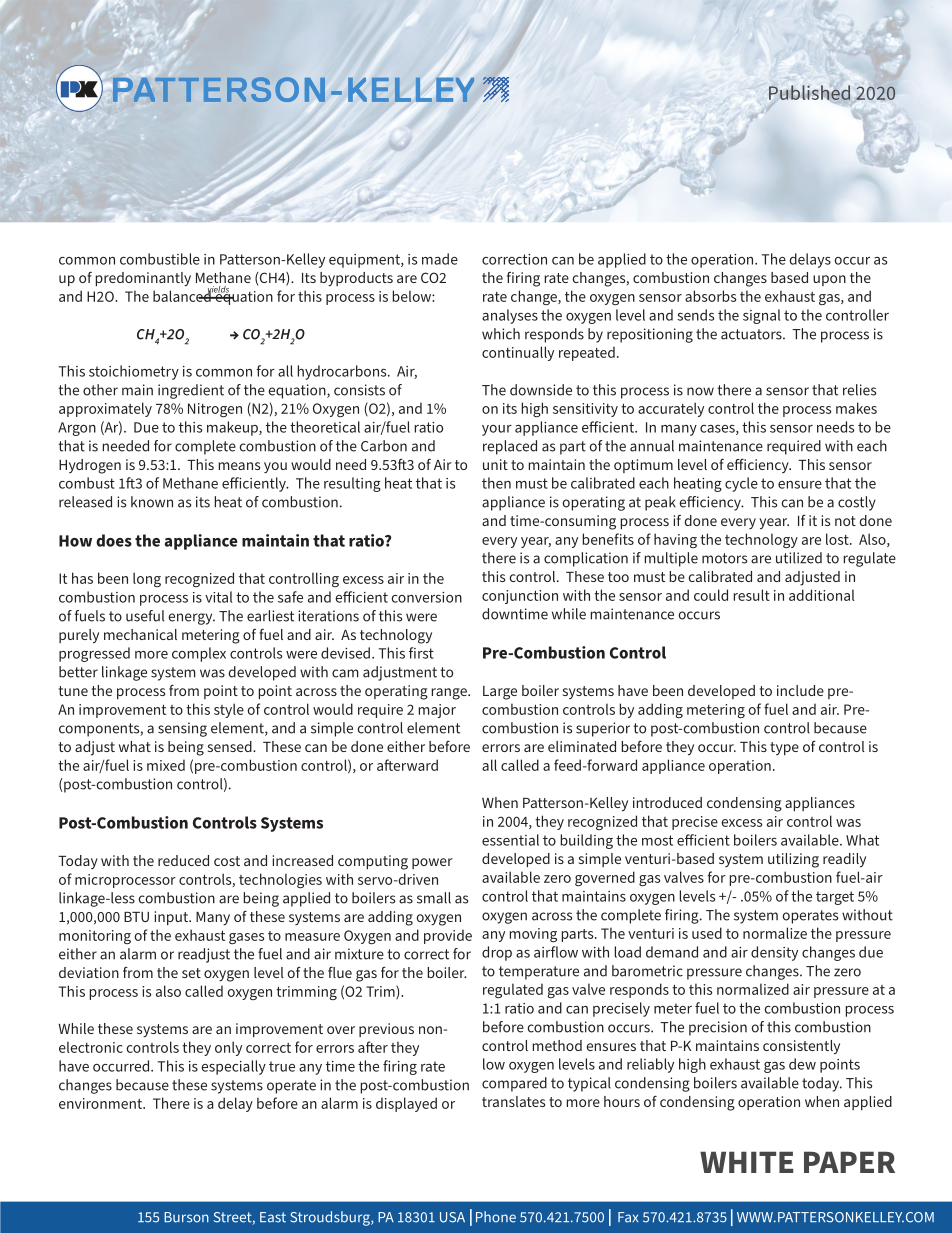  Describe the element at coordinates (199, 654) in the page. I see `complex` at that location.
